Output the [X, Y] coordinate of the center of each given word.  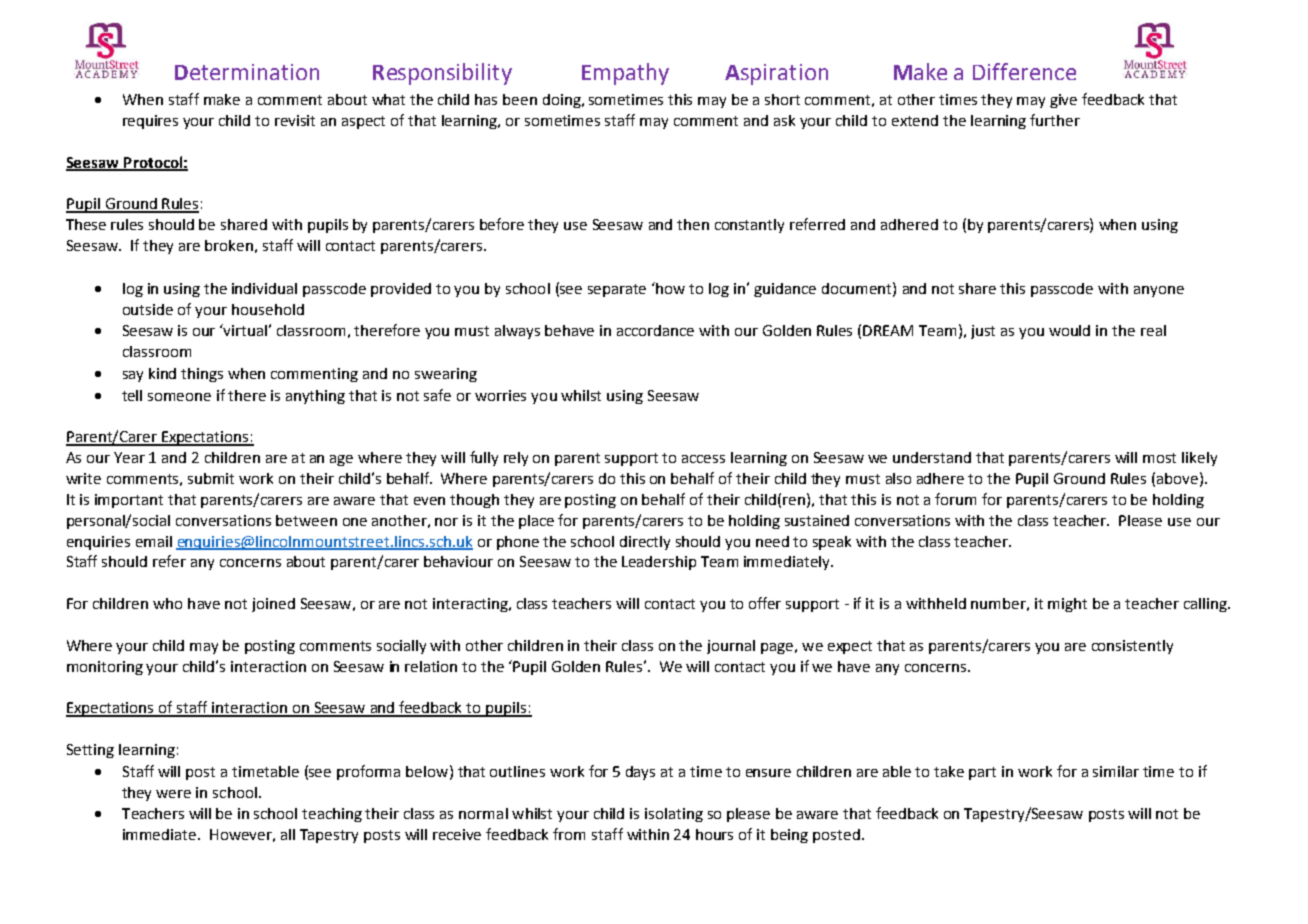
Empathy [625, 74]
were [173, 794]
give [1063, 101]
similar [1116, 771]
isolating [674, 815]
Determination [247, 72]
